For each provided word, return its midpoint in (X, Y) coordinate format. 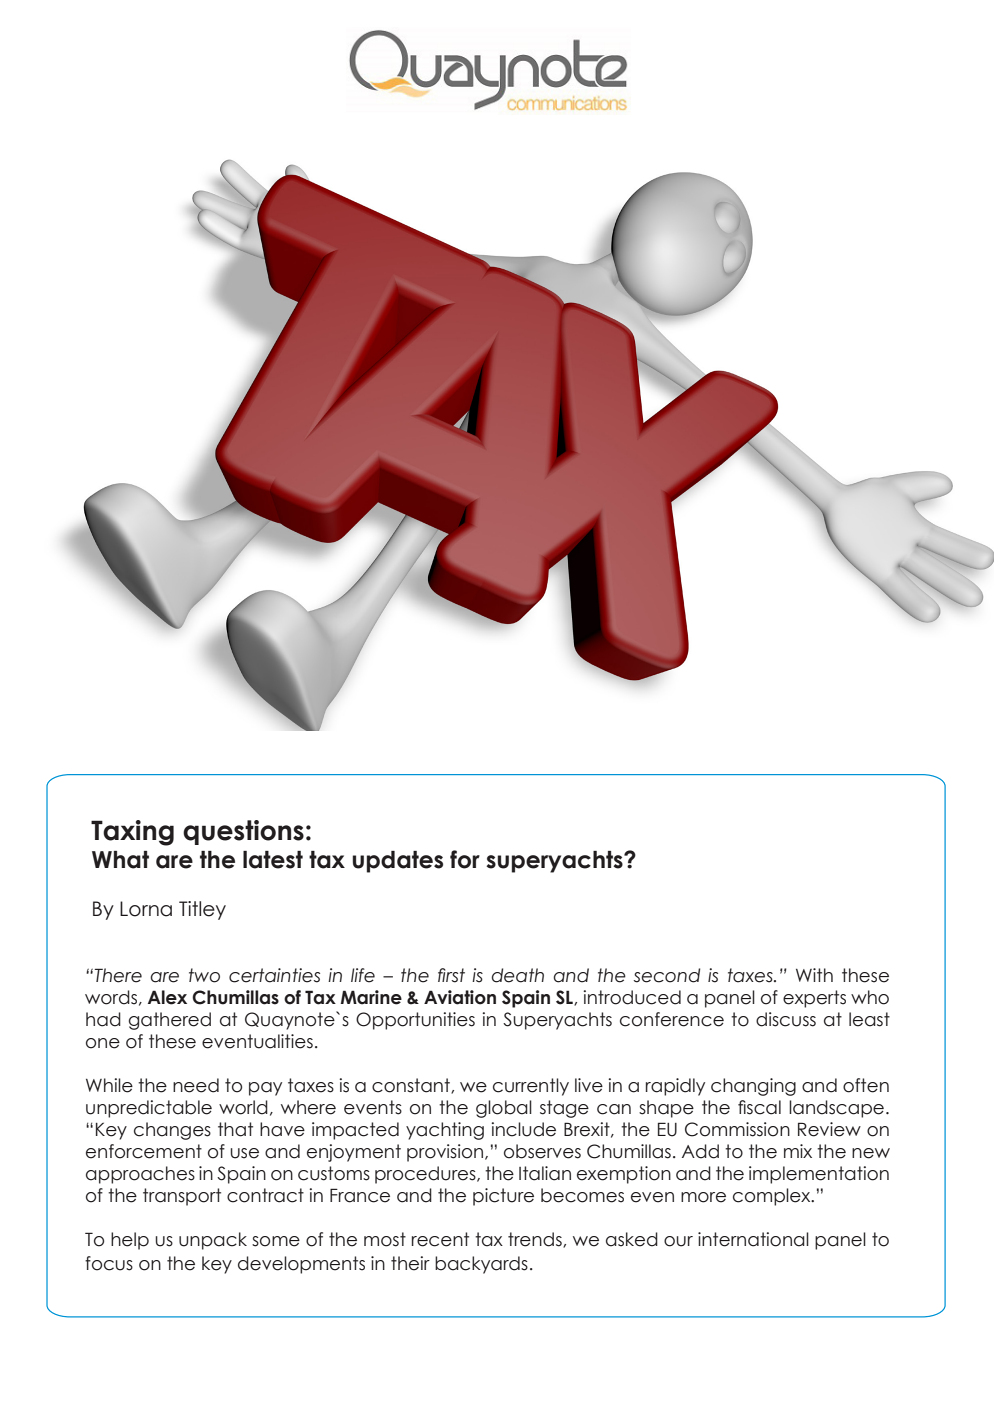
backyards (481, 1265)
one (103, 1043)
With (814, 975)
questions (243, 832)
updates (397, 862)
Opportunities (415, 1021)
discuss (786, 1019)
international (753, 1239)
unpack (213, 1241)
